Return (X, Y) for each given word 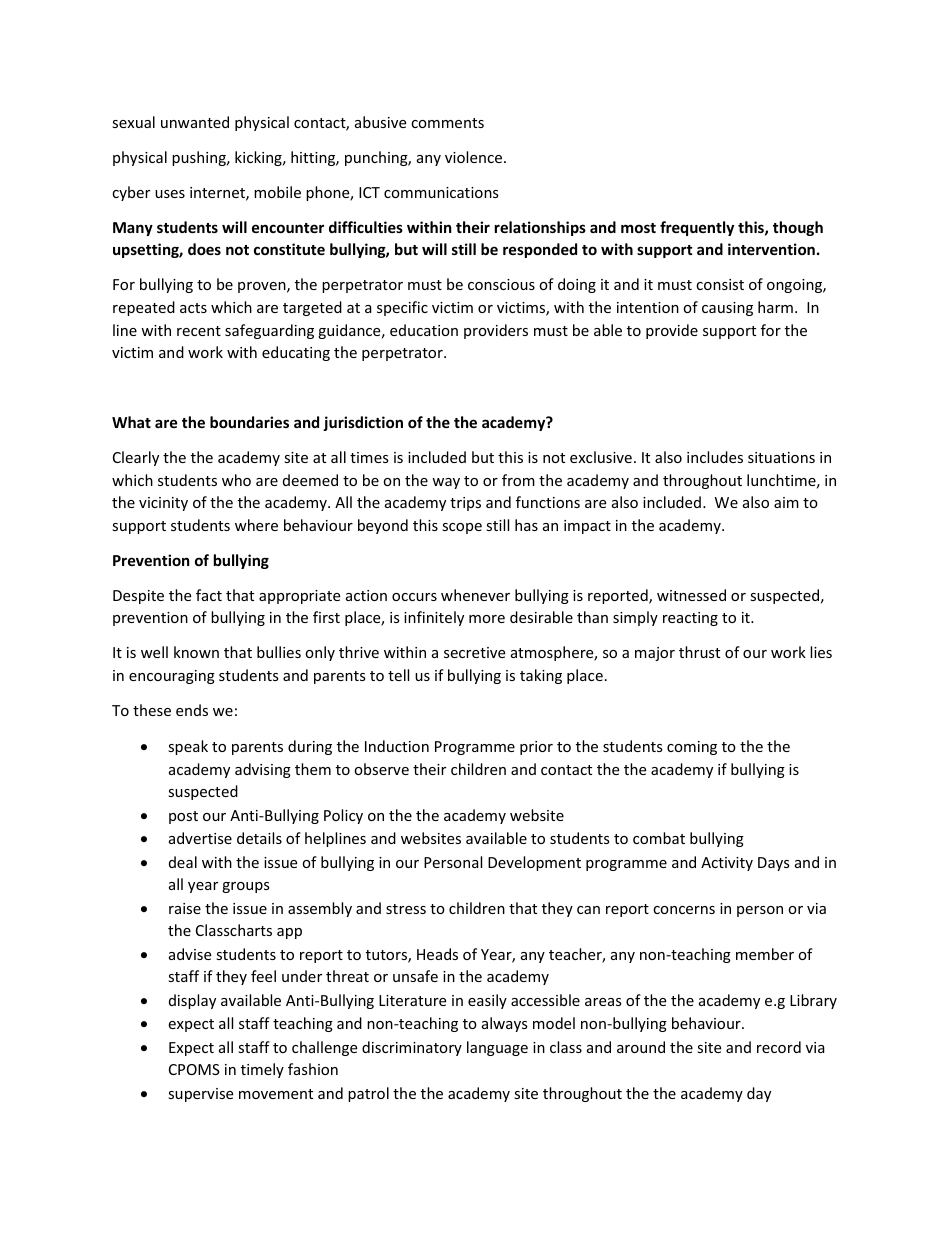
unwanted (195, 122)
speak (188, 747)
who (236, 480)
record (779, 1047)
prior (536, 748)
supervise (200, 1095)
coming (692, 748)
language (497, 1048)
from (518, 480)
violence (473, 157)
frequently (697, 228)
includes (715, 457)
